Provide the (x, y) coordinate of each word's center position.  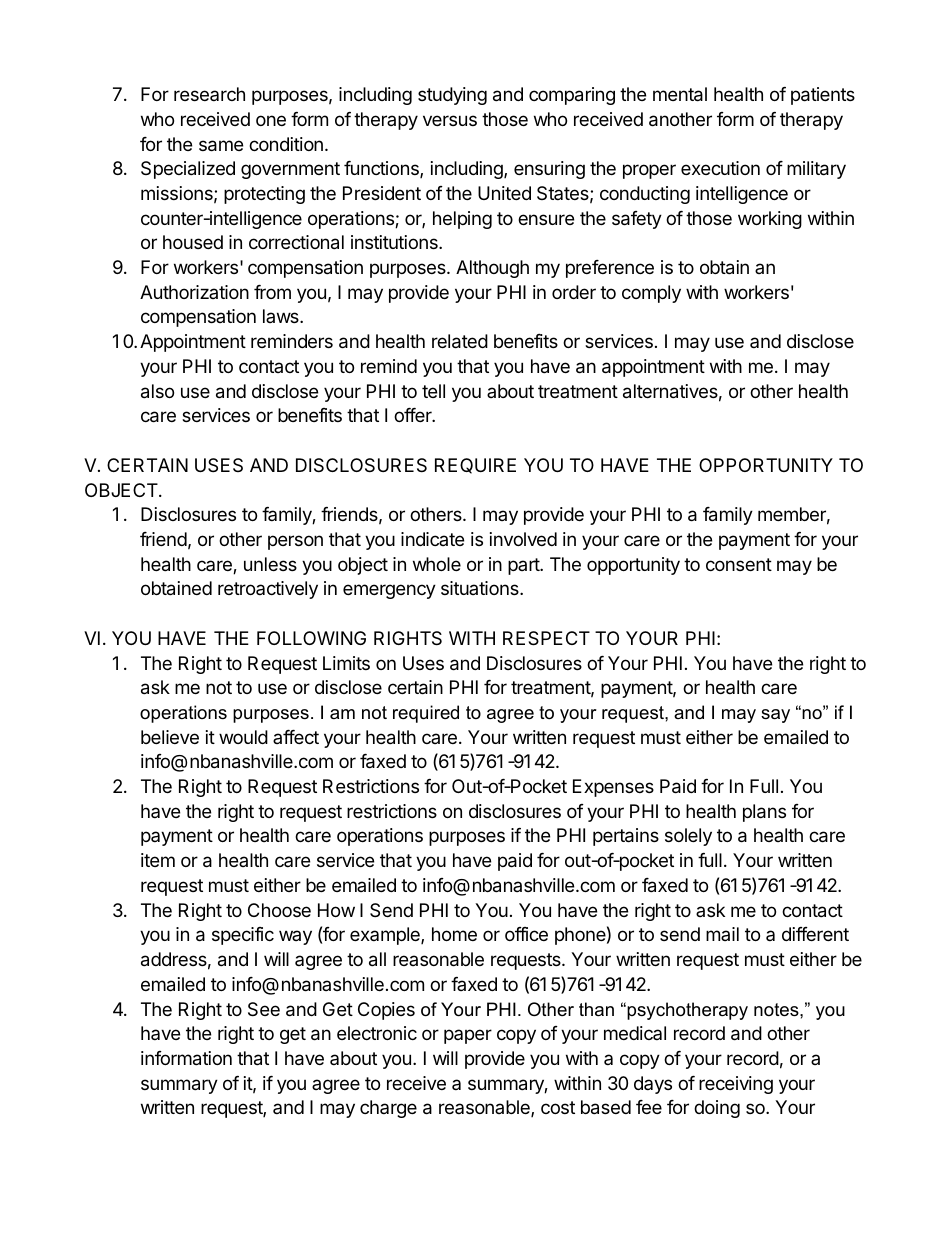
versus (450, 120)
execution (720, 168)
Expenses (613, 788)
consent (739, 564)
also (157, 391)
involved (523, 539)
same (221, 146)
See (264, 1009)
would (243, 737)
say (775, 716)
